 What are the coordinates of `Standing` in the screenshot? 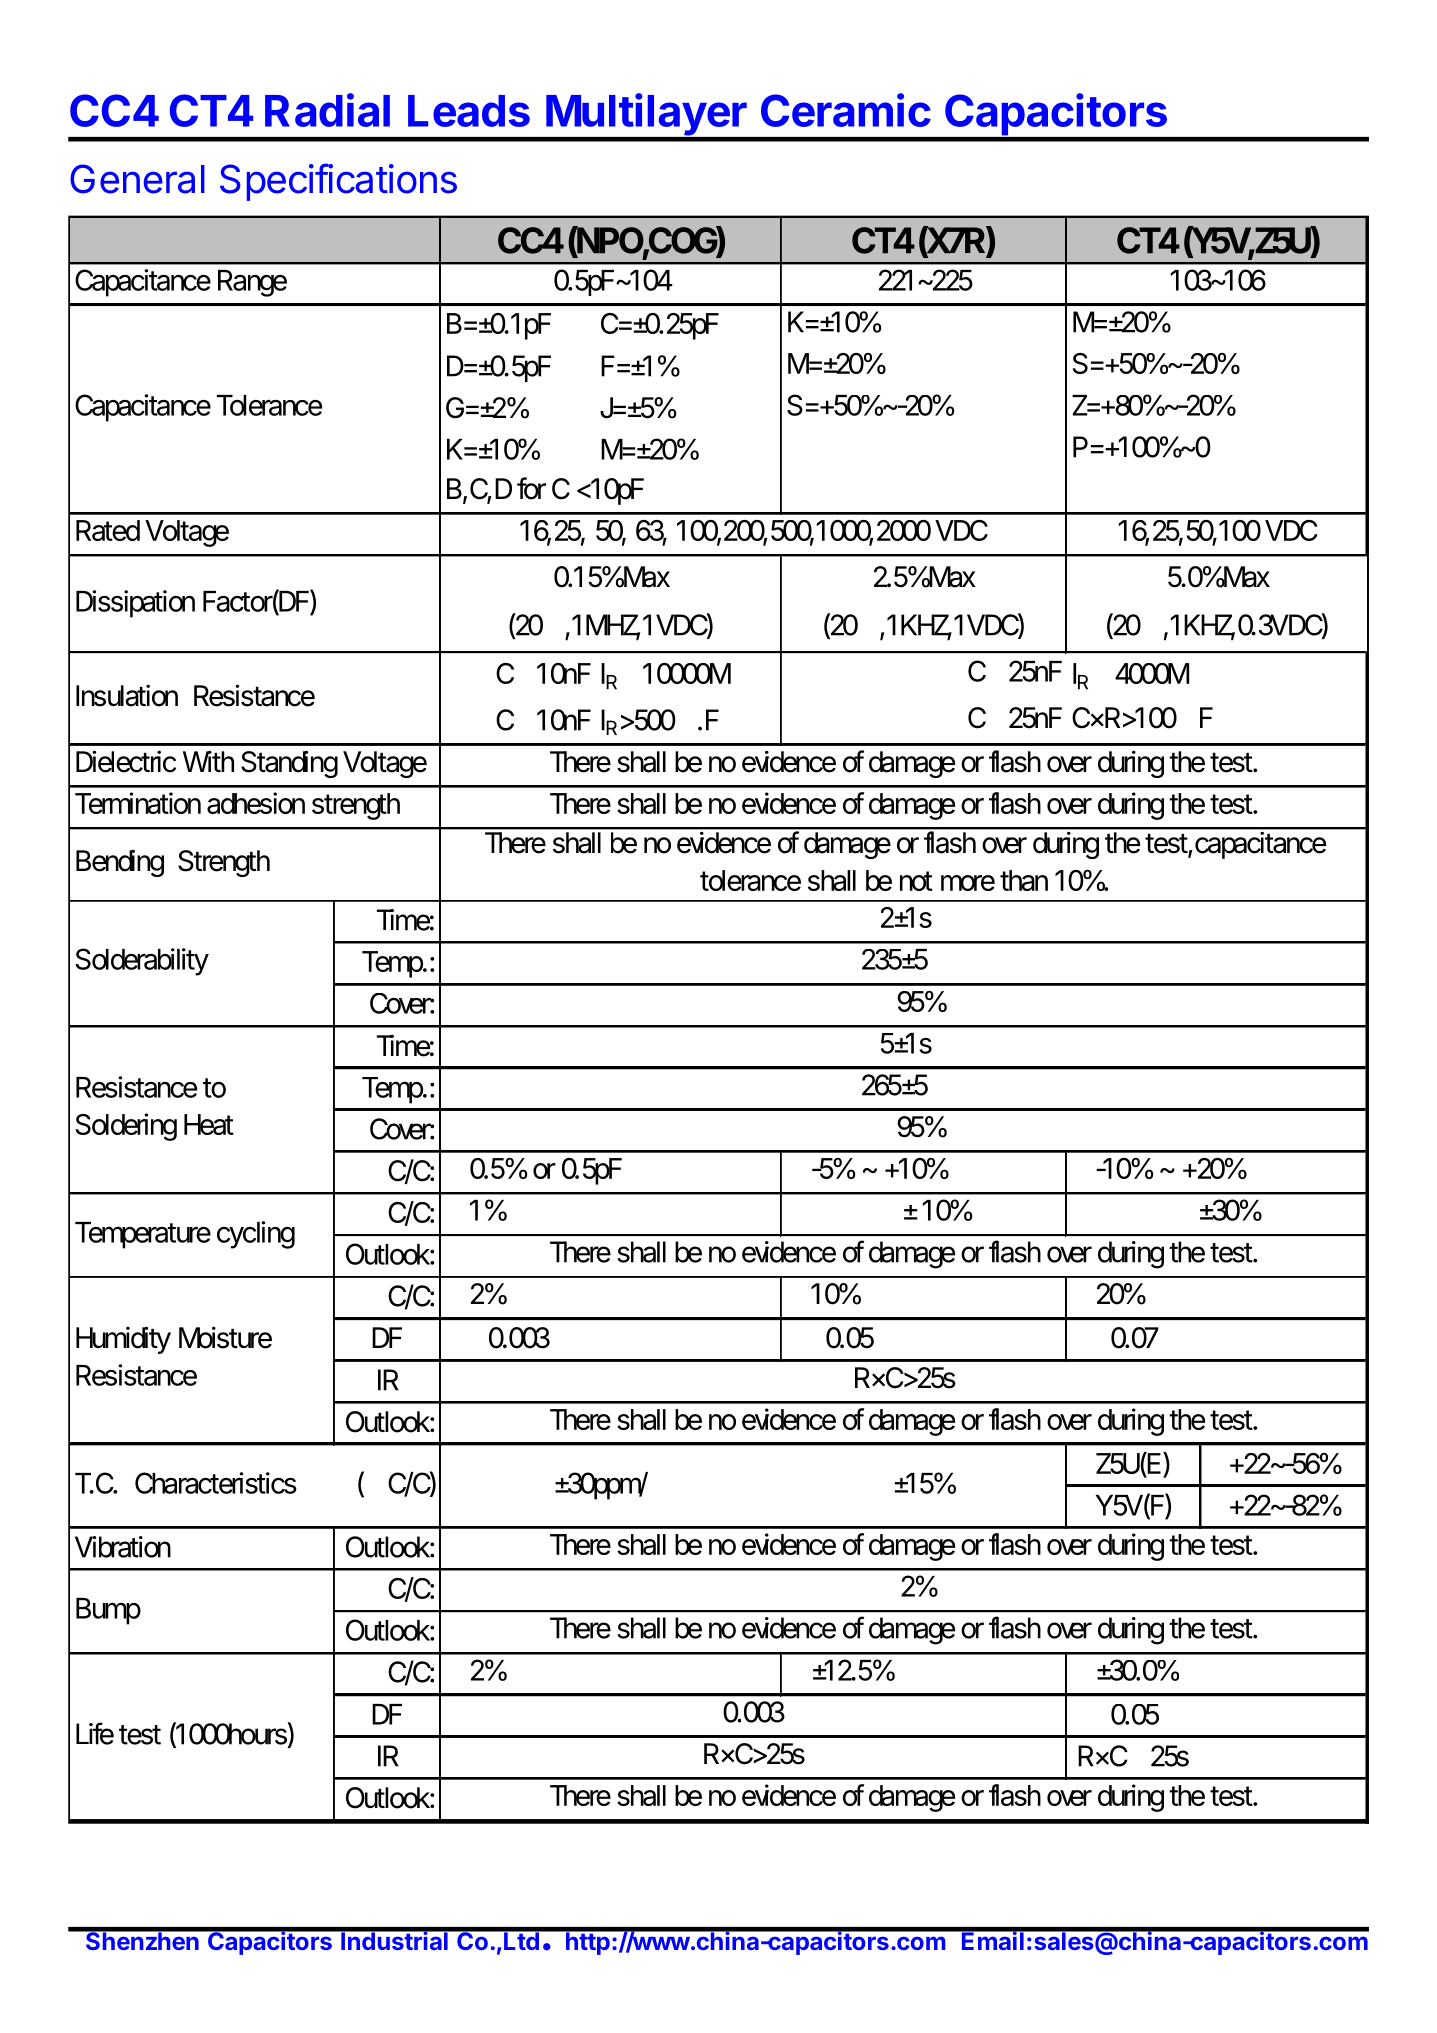 It's located at (289, 764).
